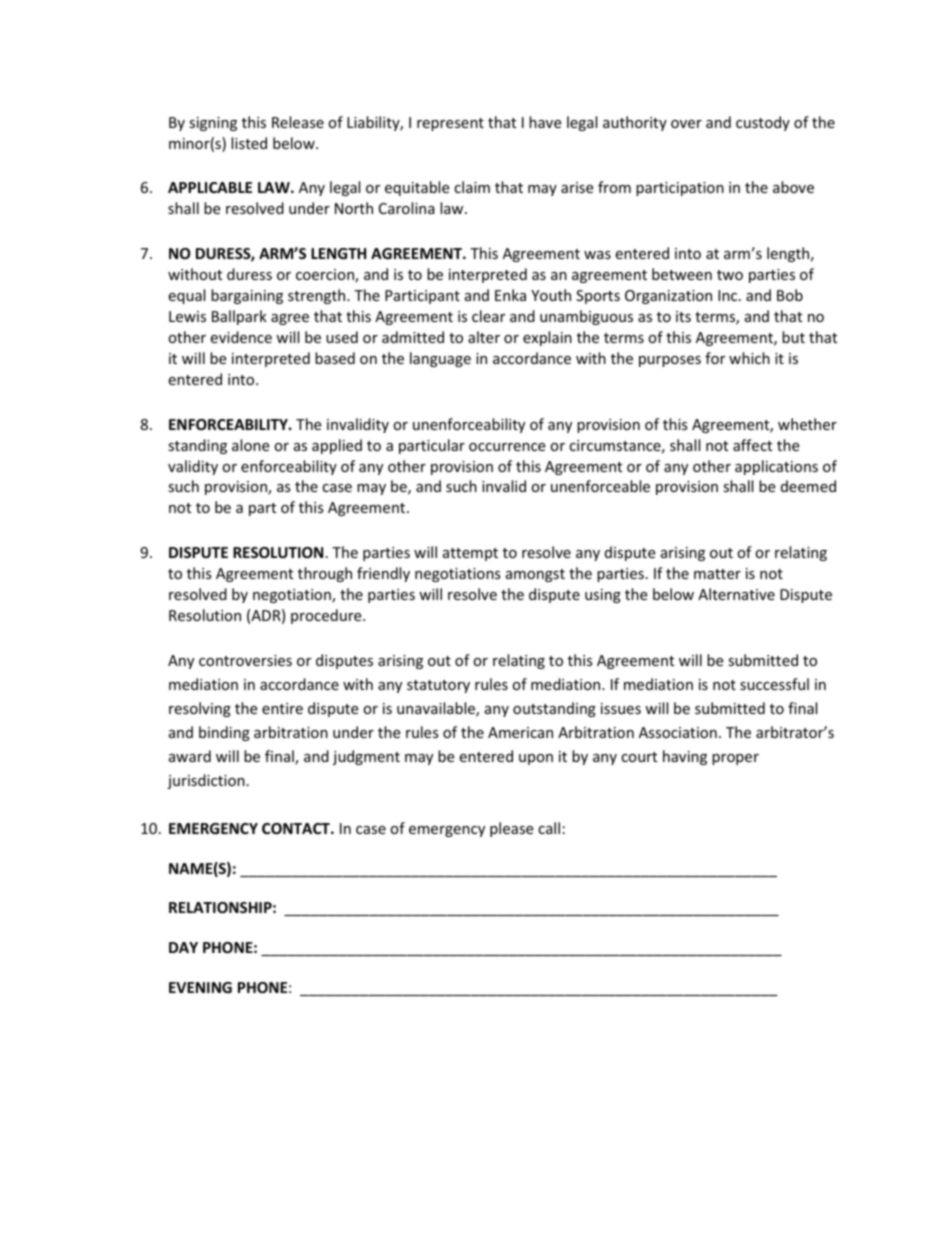 The width and height of the page is (952, 1233). I want to click on Ballpark, so click(239, 317).
